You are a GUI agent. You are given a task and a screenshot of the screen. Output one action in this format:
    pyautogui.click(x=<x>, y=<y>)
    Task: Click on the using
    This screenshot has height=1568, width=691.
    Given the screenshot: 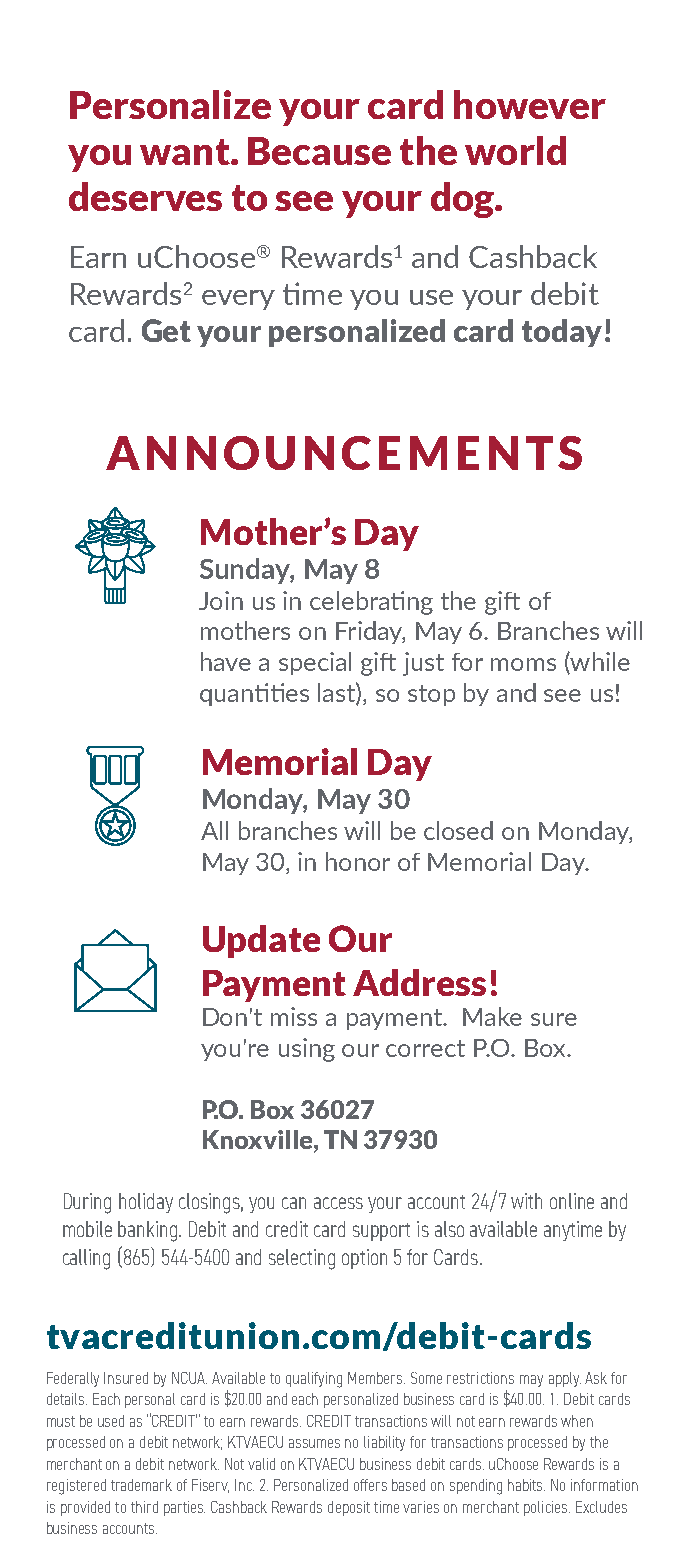 What is the action you would take?
    pyautogui.click(x=307, y=1050)
